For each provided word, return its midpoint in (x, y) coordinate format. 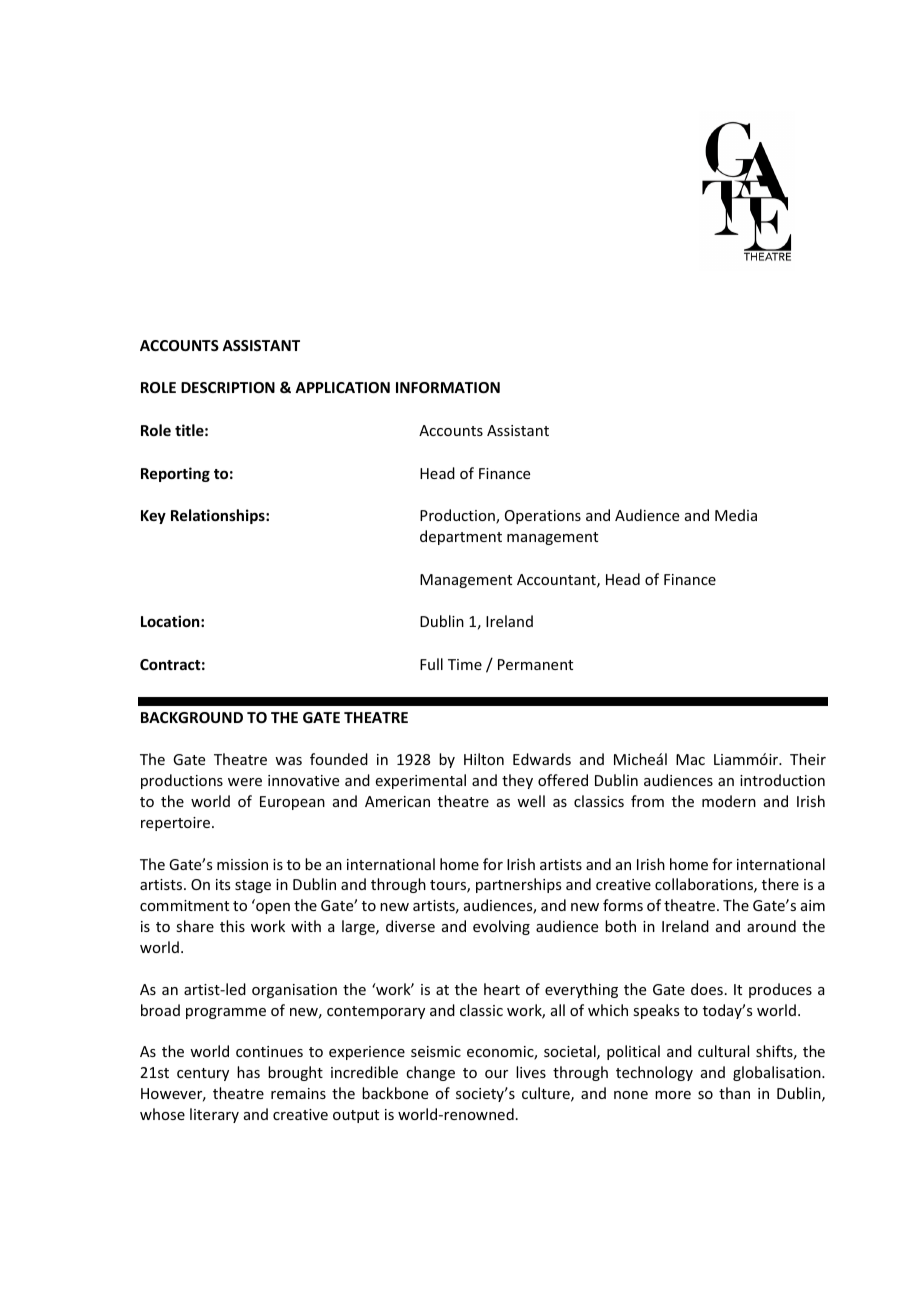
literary (214, 1115)
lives (531, 1072)
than (734, 1093)
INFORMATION (448, 387)
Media (736, 515)
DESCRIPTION (228, 387)
